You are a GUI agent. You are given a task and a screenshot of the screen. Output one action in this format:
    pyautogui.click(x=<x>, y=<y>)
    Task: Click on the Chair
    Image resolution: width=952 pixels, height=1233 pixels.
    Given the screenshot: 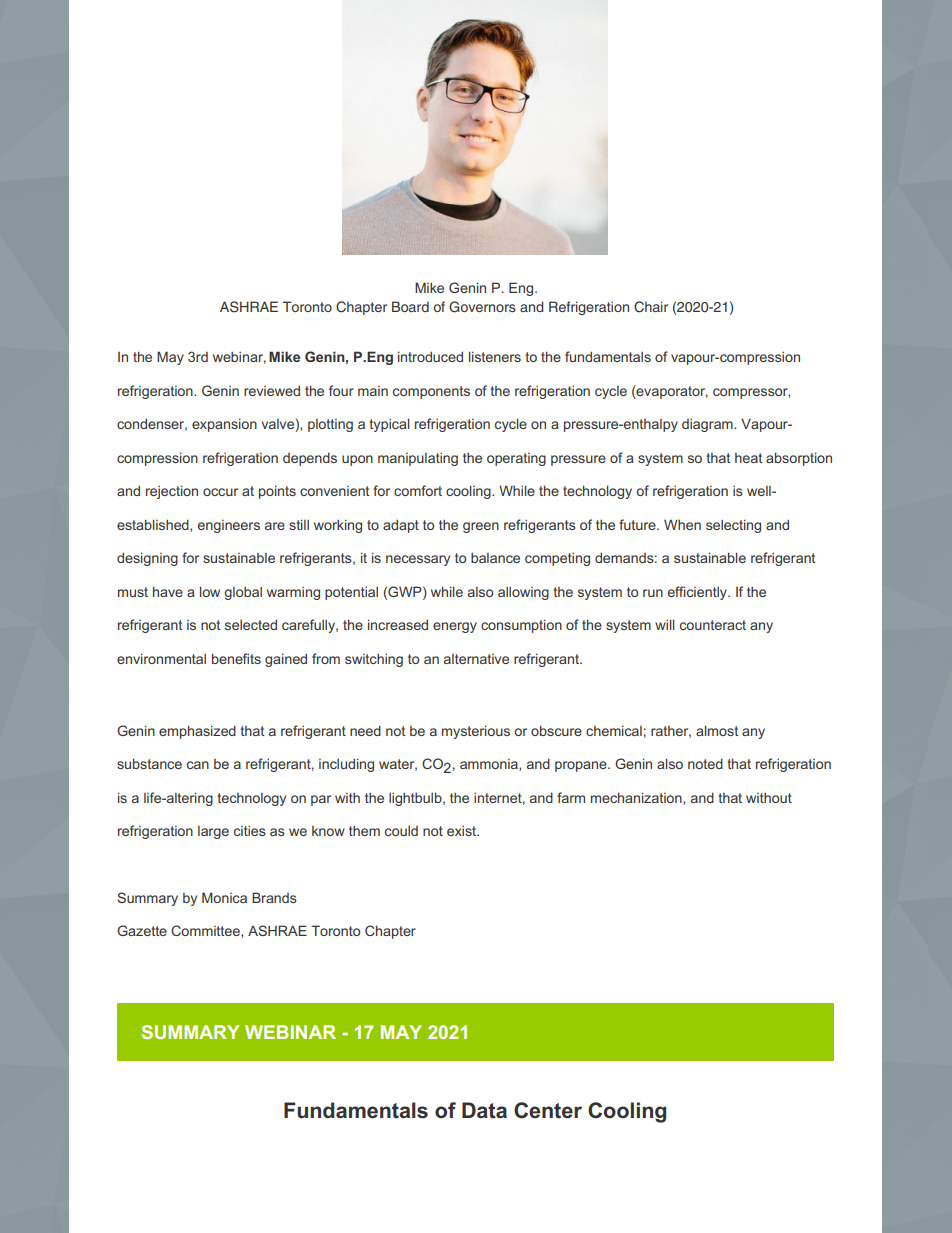 What is the action you would take?
    pyautogui.click(x=651, y=307)
